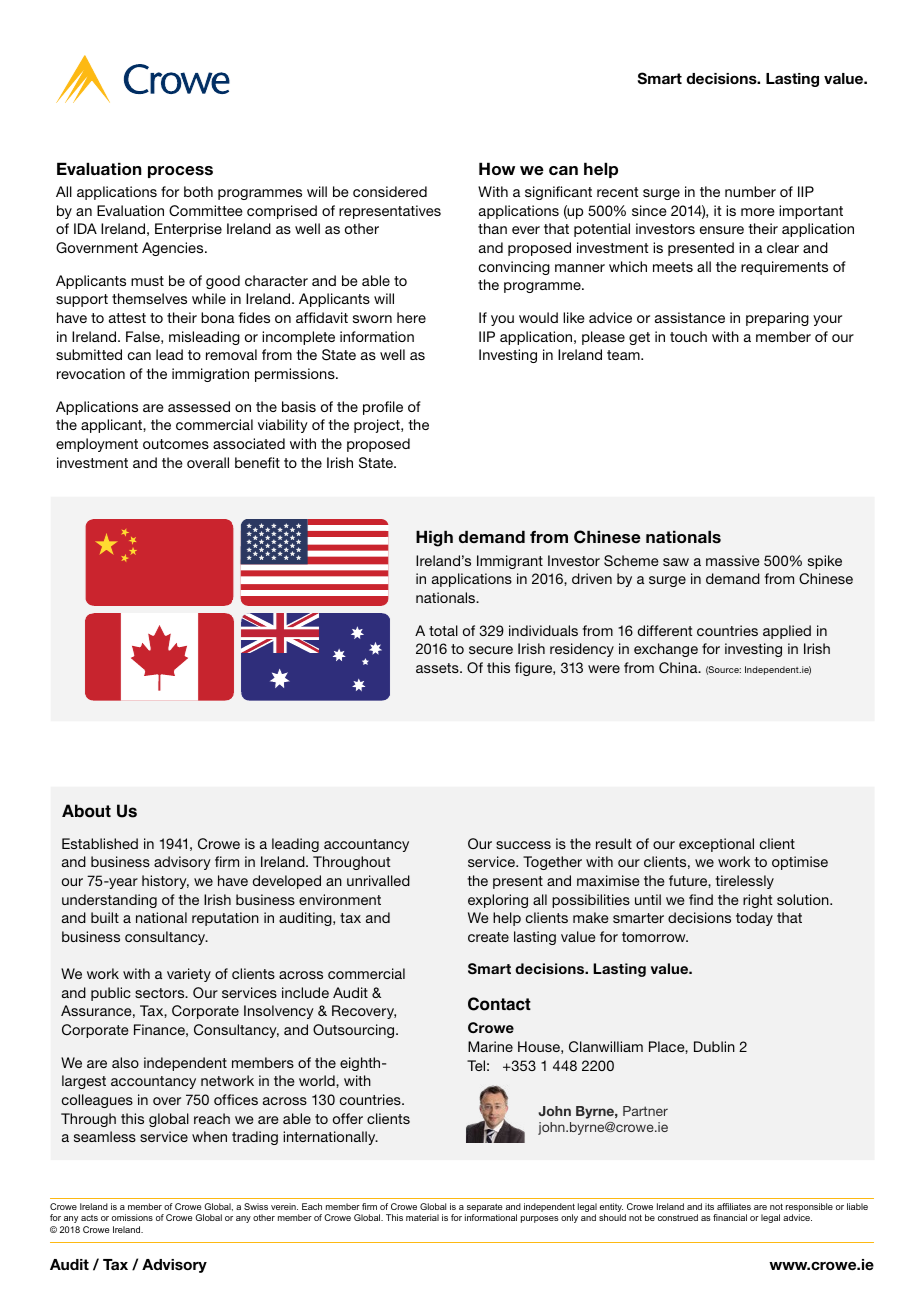 This page has width=924, height=1308. I want to click on than, so click(492, 228).
